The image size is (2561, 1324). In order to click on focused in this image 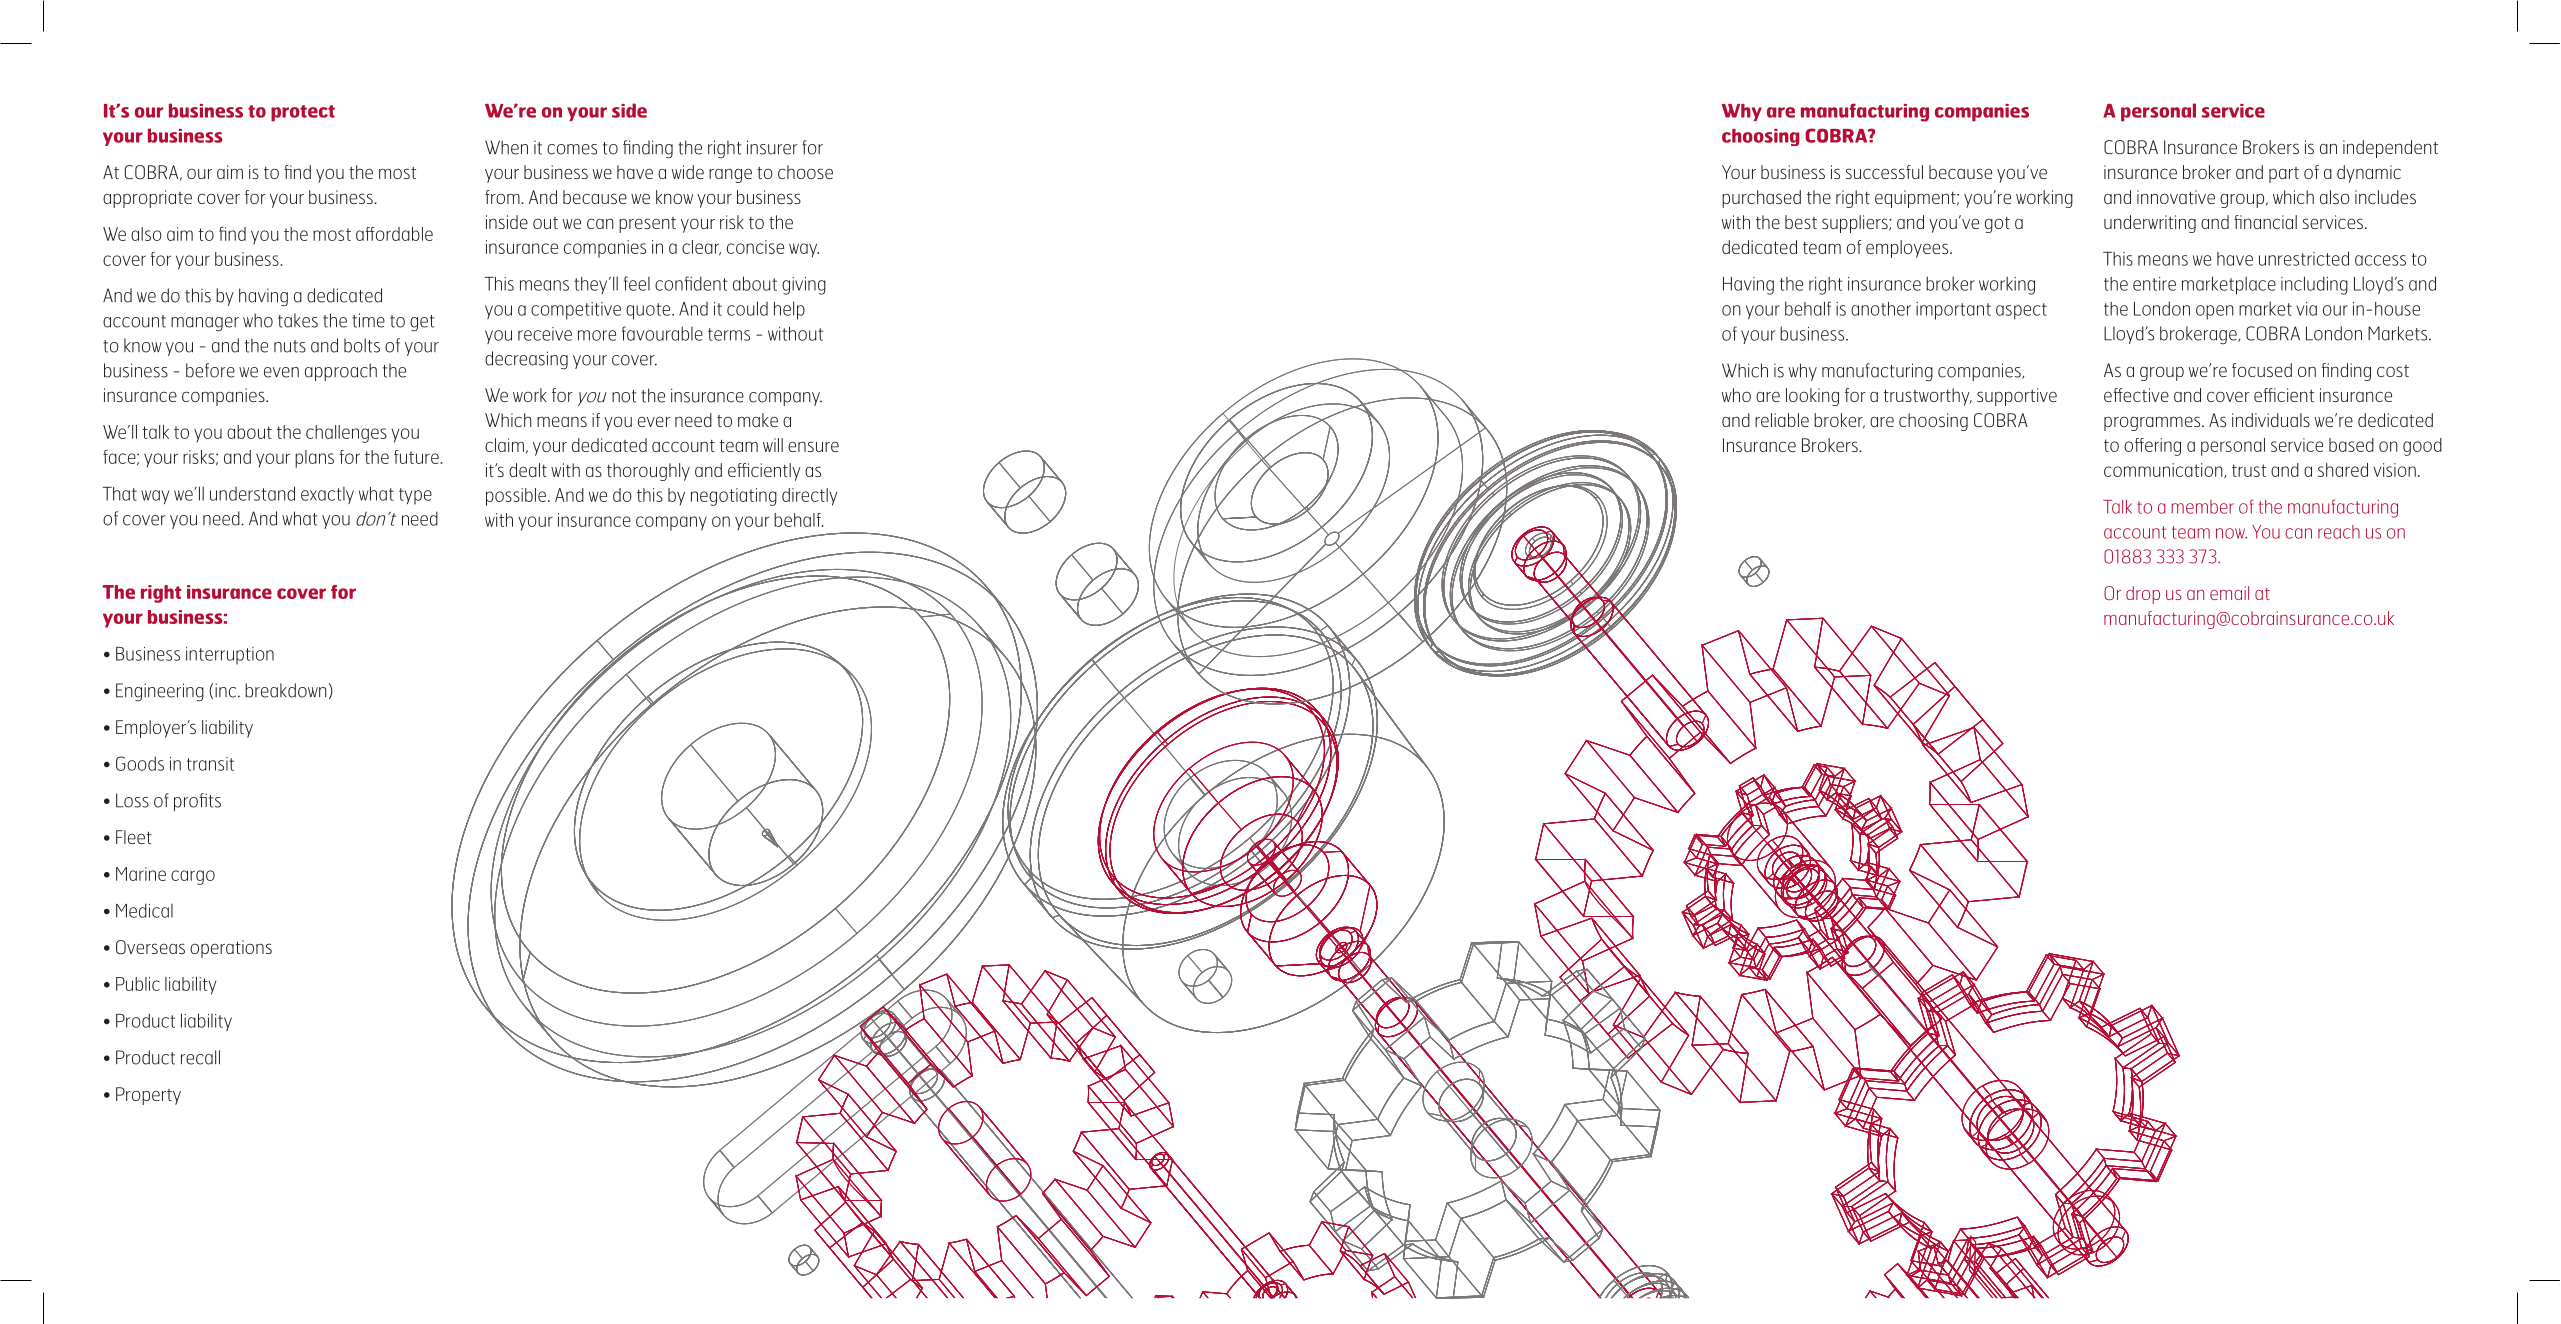, I will do `click(2262, 370)`.
